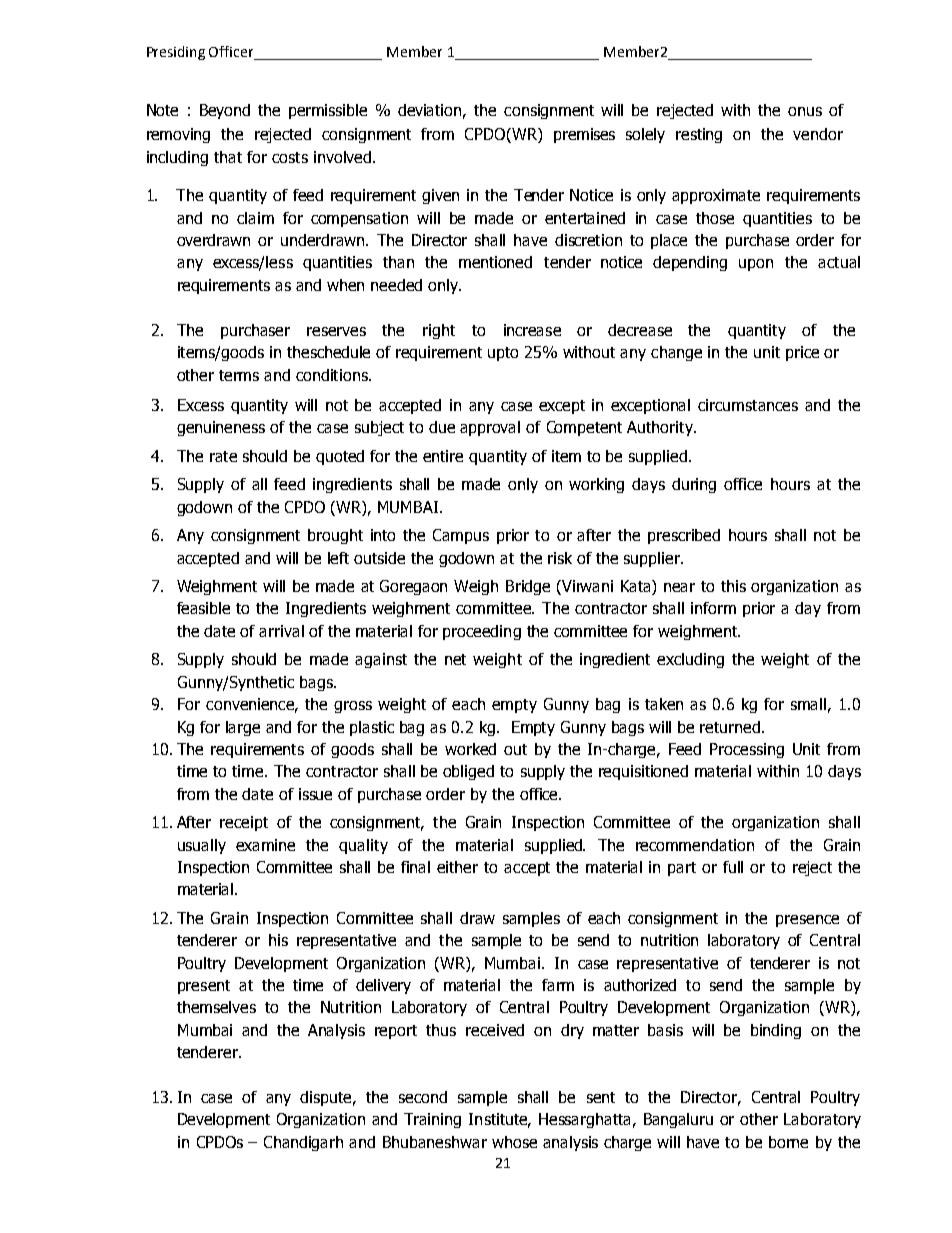 This screenshot has width=952, height=1233. I want to click on borne, so click(788, 1142).
